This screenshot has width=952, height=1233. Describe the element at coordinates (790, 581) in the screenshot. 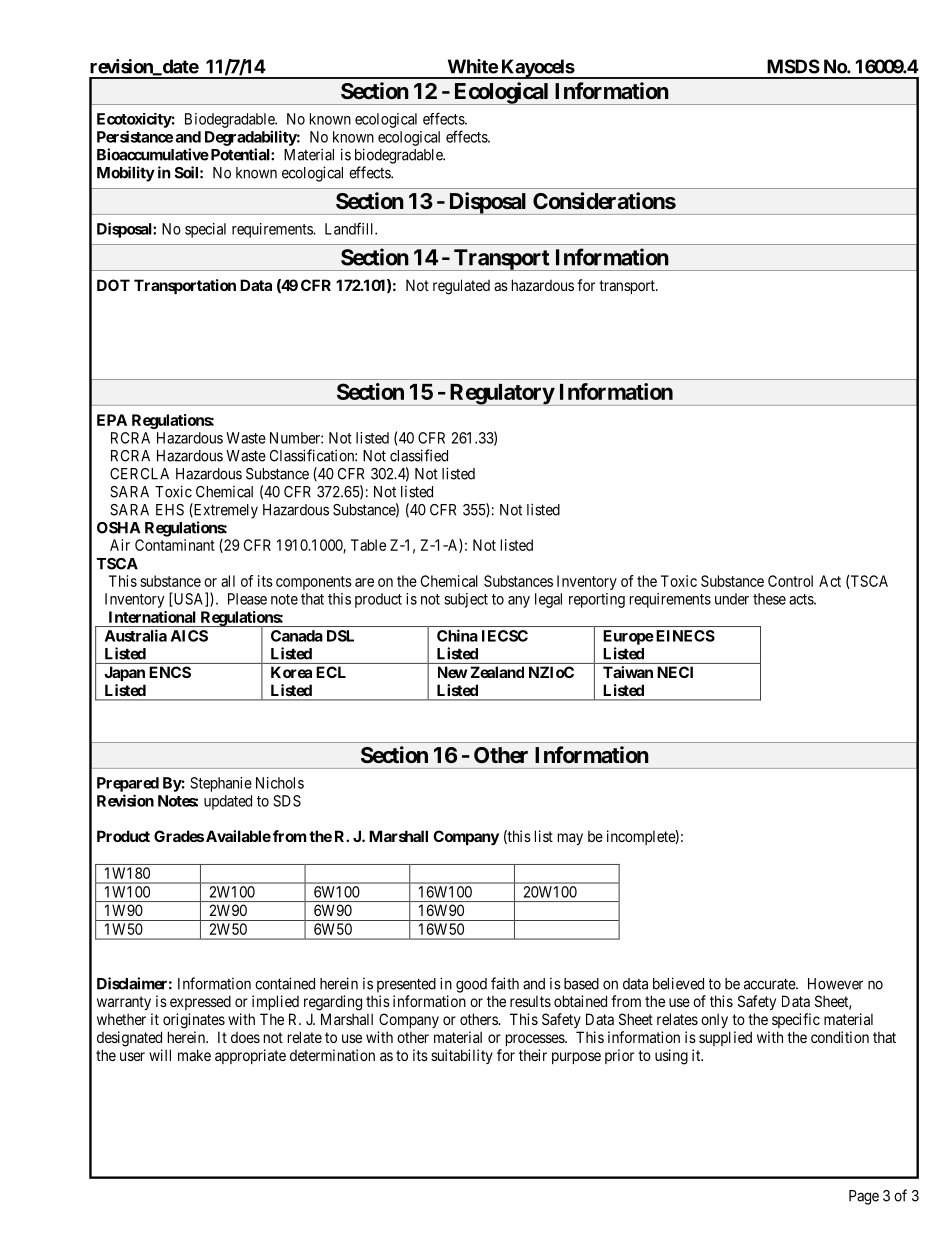

I see `Control` at that location.
